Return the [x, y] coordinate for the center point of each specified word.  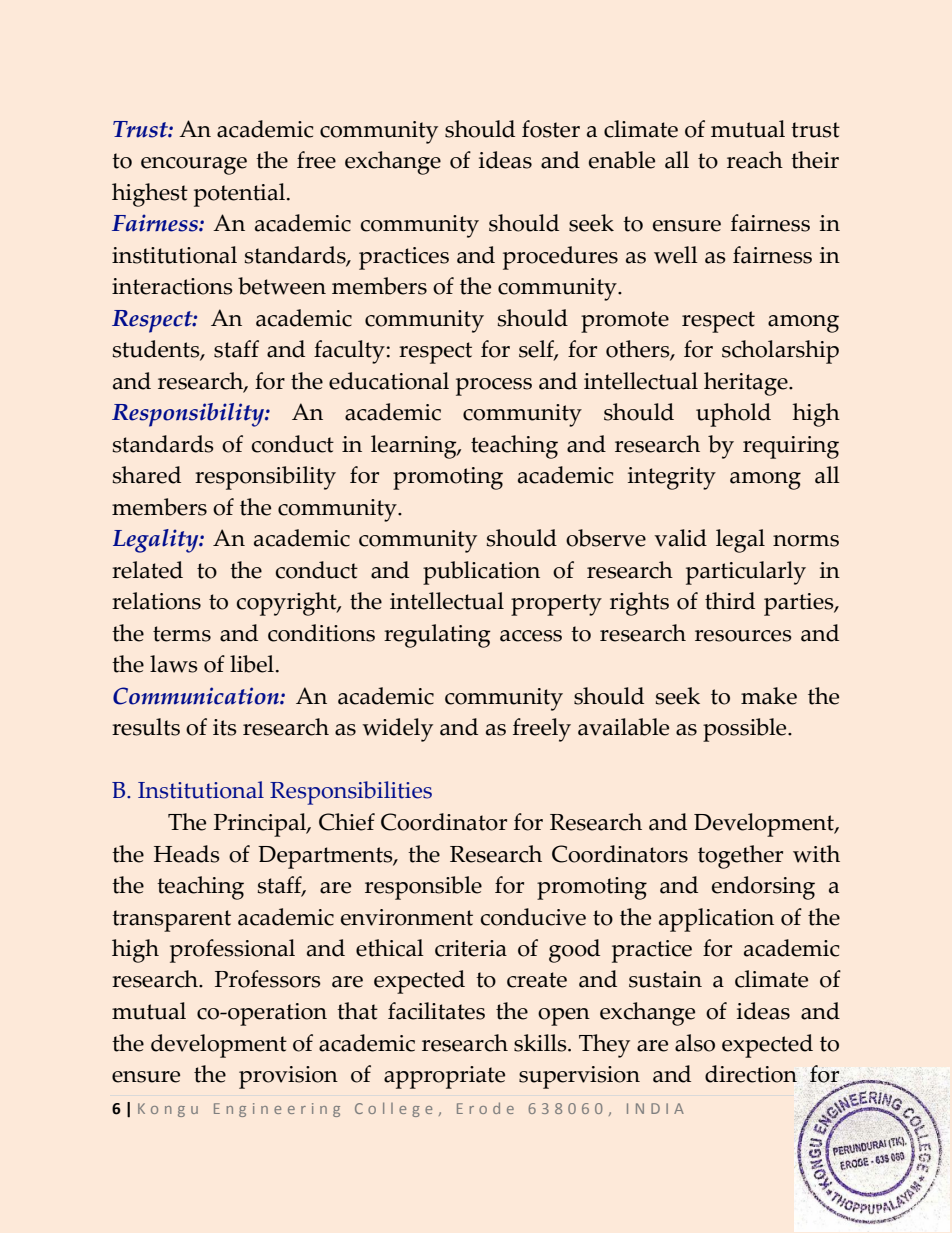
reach [755, 160]
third [730, 601]
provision [288, 1077]
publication [481, 573]
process [494, 387]
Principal [261, 825]
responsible [423, 888]
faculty [349, 352]
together [740, 857]
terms [182, 634]
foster [551, 129]
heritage [747, 384]
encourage [194, 166]
